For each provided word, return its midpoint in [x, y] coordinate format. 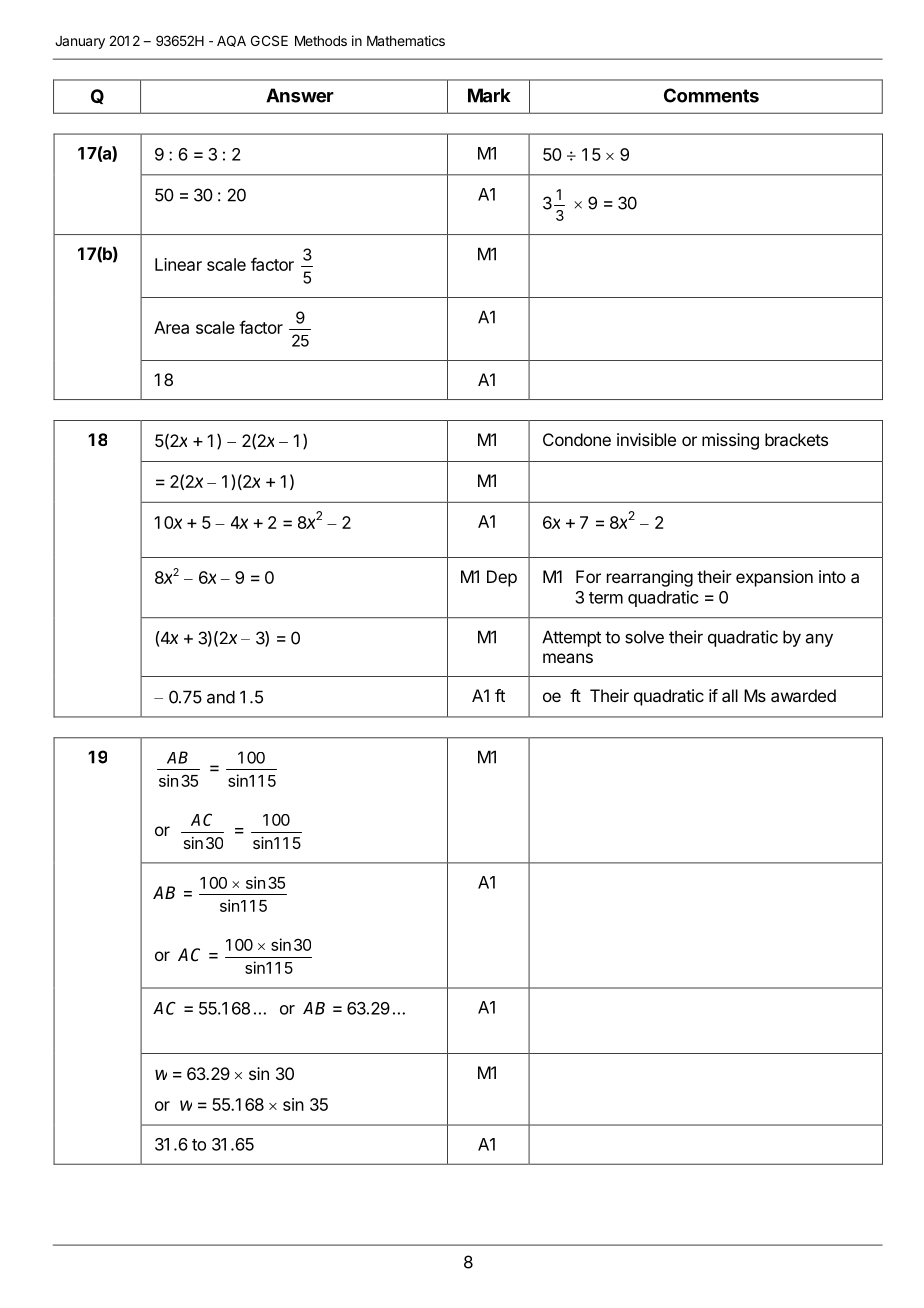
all [730, 695]
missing [730, 441]
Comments [711, 95]
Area [171, 327]
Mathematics [406, 40]
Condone [577, 439]
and [221, 697]
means [568, 658]
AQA [231, 41]
